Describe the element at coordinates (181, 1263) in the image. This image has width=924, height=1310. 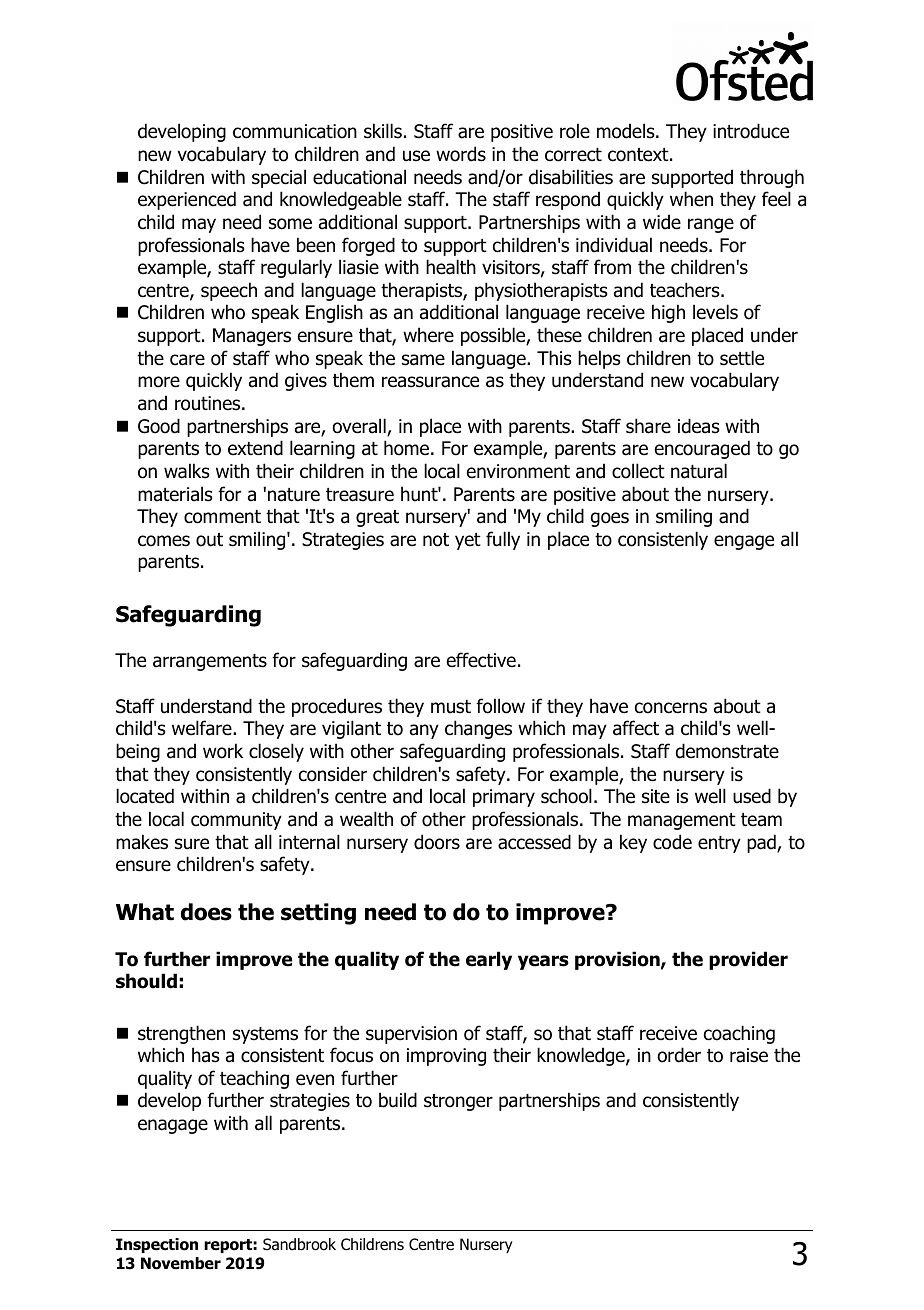
I see `November` at that location.
